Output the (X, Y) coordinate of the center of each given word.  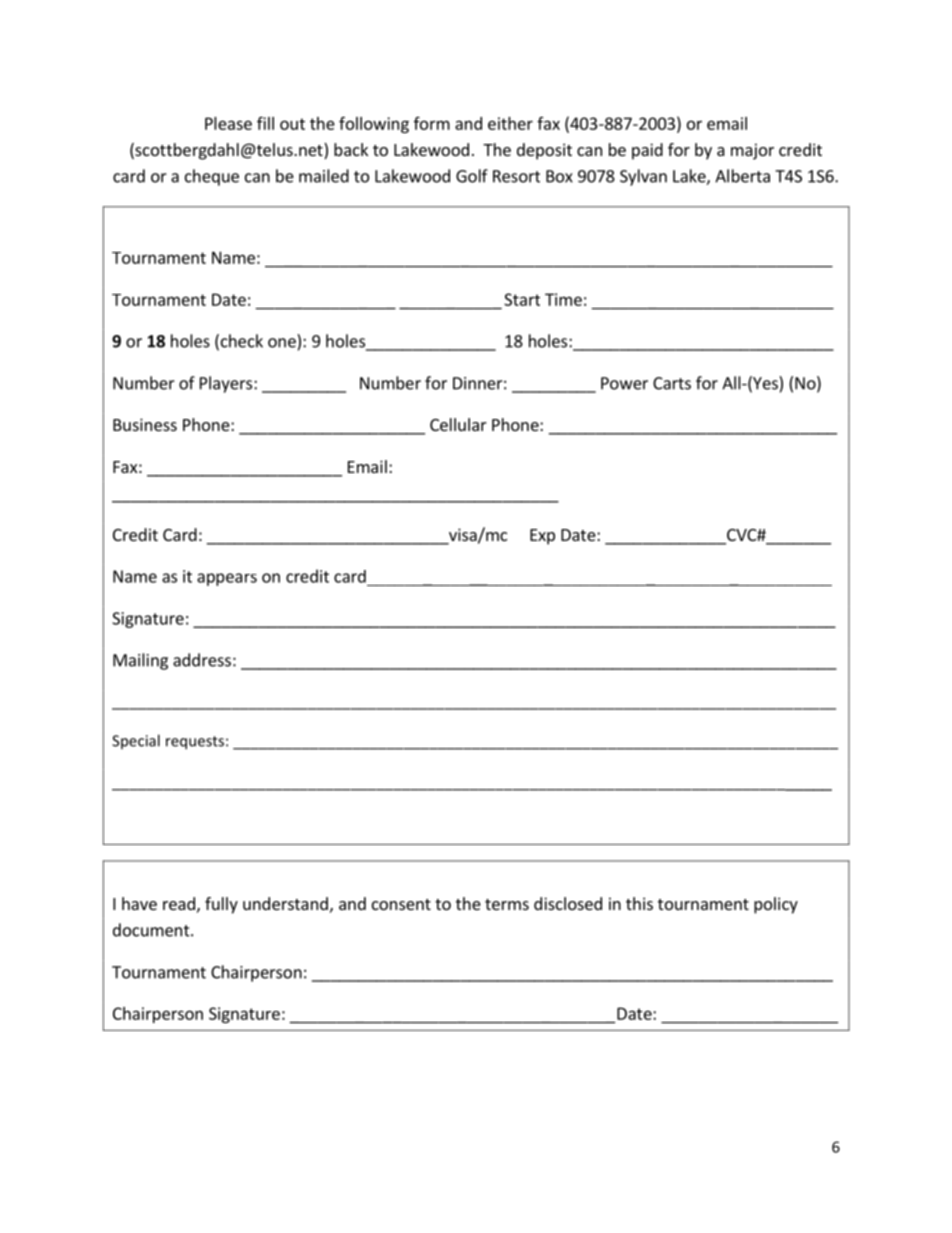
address (202, 660)
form (432, 123)
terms (507, 904)
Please (228, 123)
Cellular (458, 424)
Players (227, 384)
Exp (542, 537)
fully (221, 905)
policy (776, 905)
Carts (672, 383)
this (639, 903)
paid (647, 151)
